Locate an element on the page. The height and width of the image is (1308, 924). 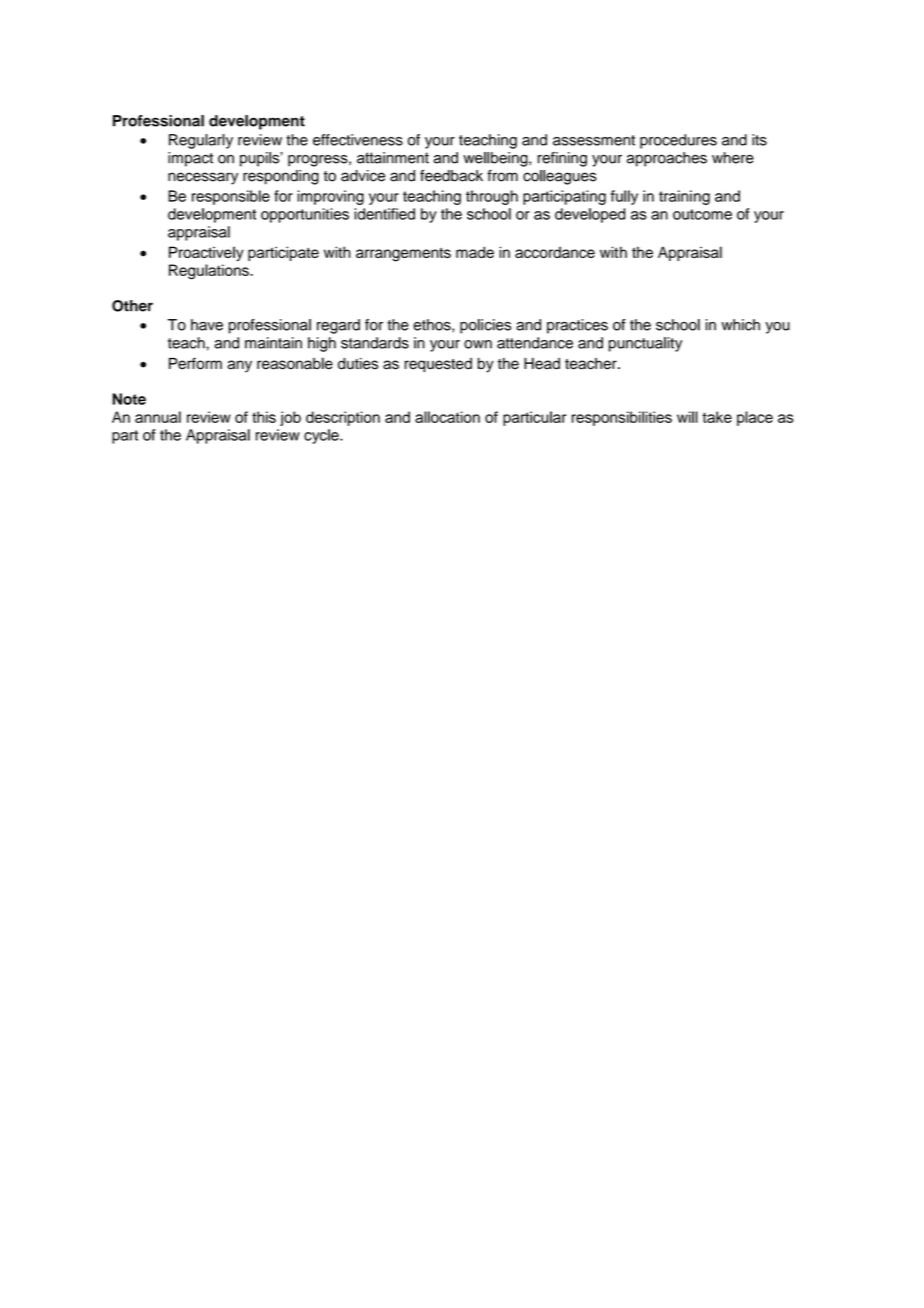
Proactively is located at coordinates (206, 253).
